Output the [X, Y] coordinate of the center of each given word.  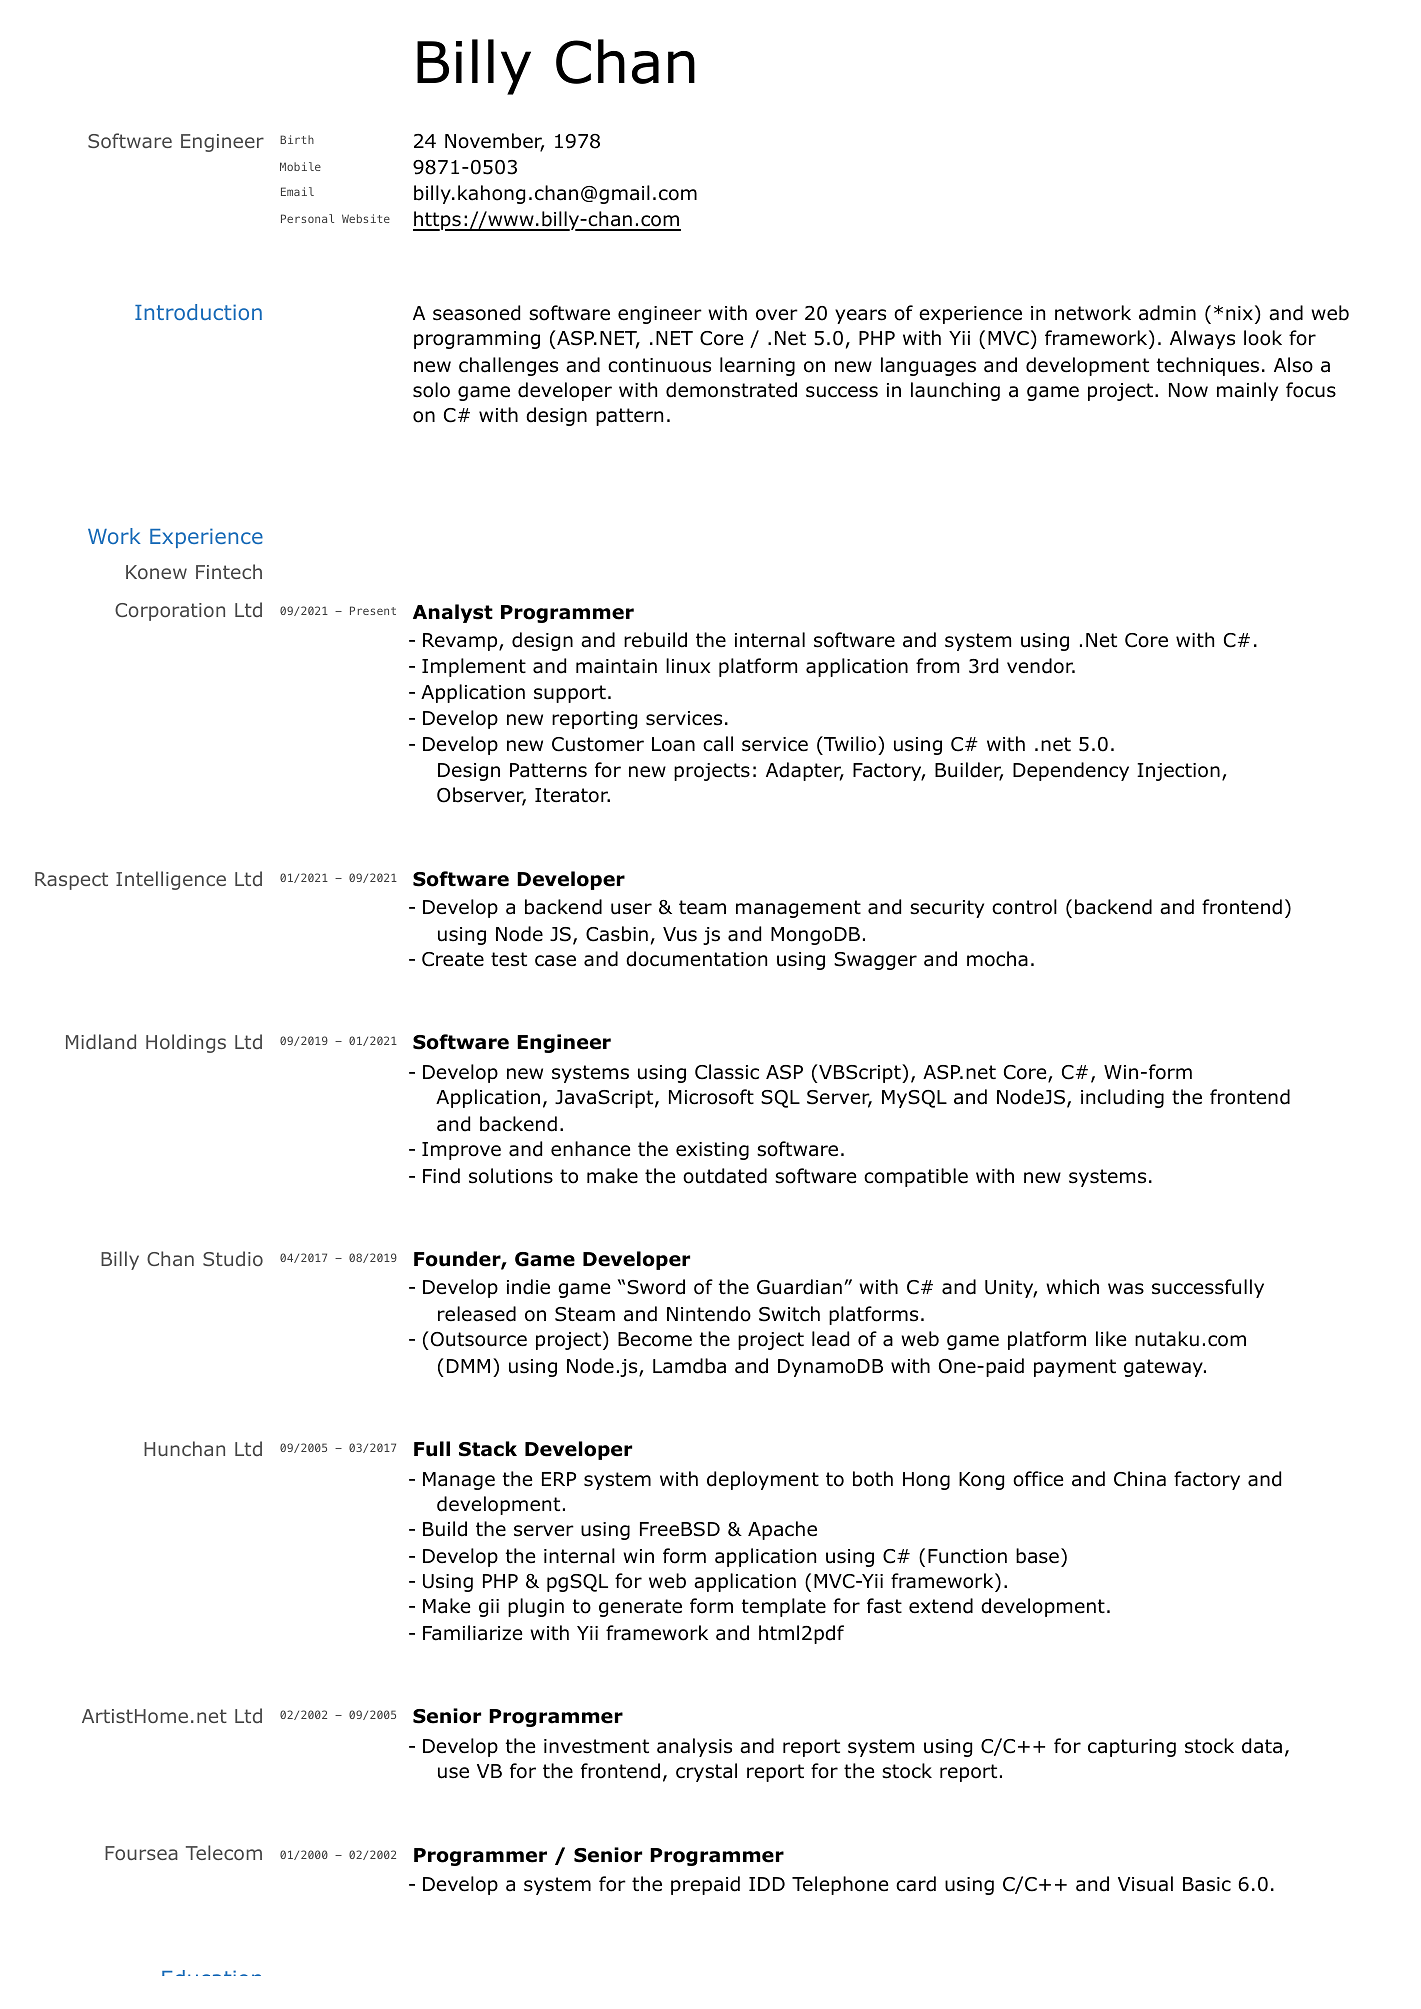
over [777, 315]
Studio [233, 1258]
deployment [763, 1480]
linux [688, 666]
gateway [1164, 1368]
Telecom [224, 1852]
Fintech [229, 571]
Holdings [186, 1043]
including [1122, 1098]
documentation [696, 959]
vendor [1041, 666]
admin [1167, 313]
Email [297, 191]
